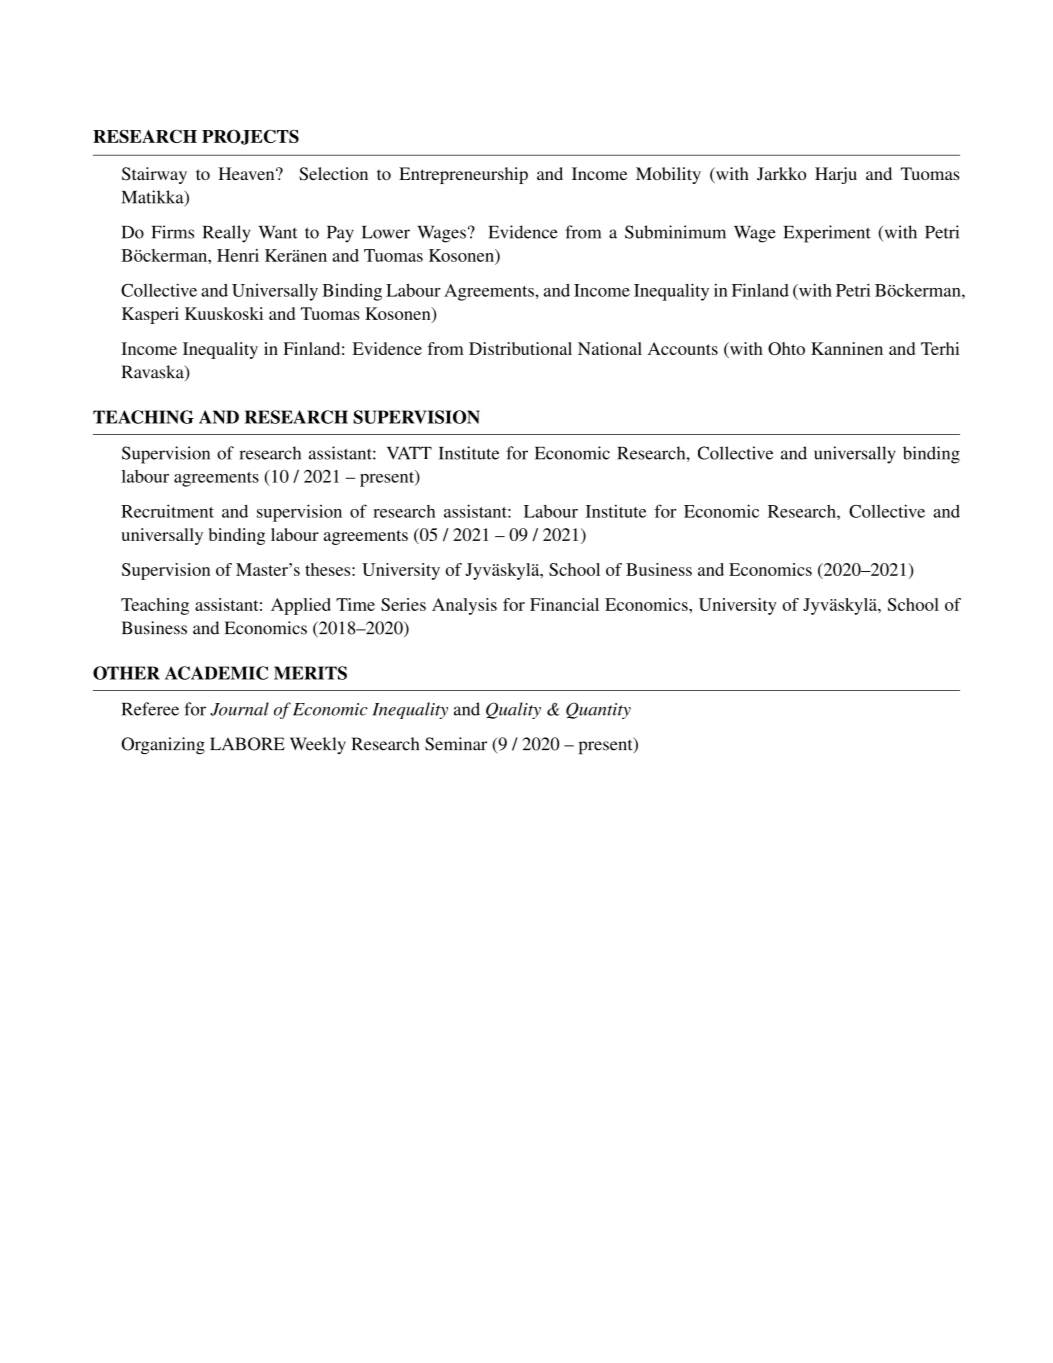 The height and width of the screenshot is (1363, 1053). Describe the element at coordinates (464, 606) in the screenshot. I see `Analysis` at that location.
